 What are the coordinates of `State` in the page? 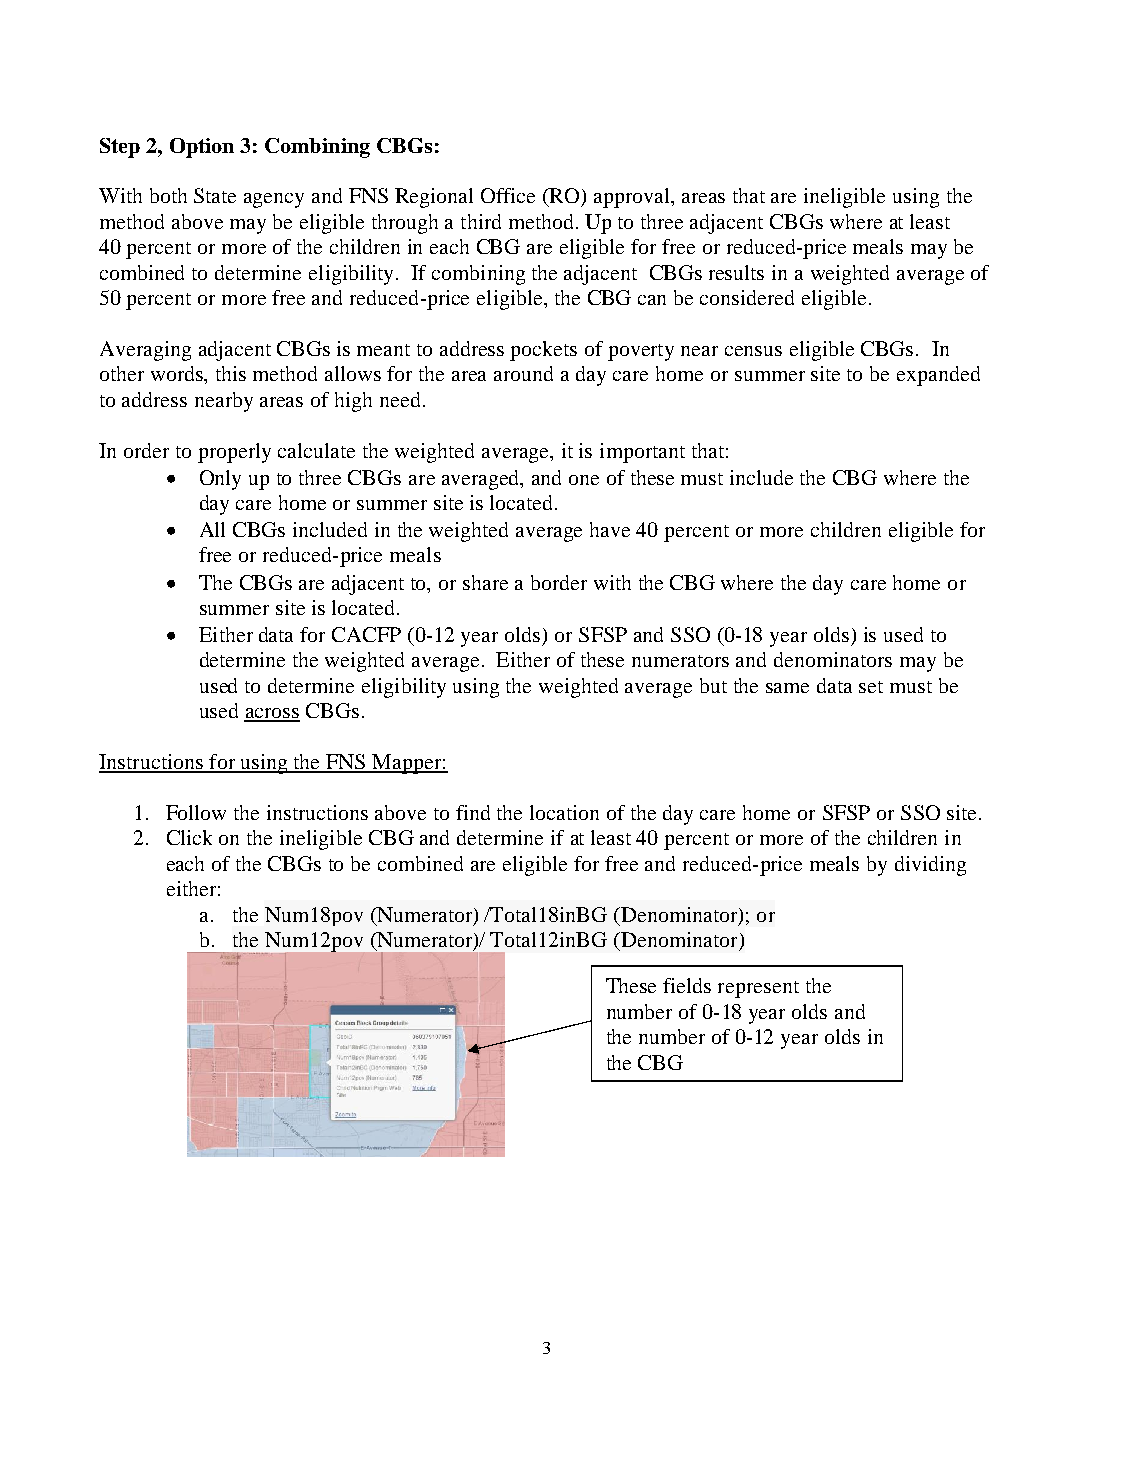 It's located at (215, 195).
